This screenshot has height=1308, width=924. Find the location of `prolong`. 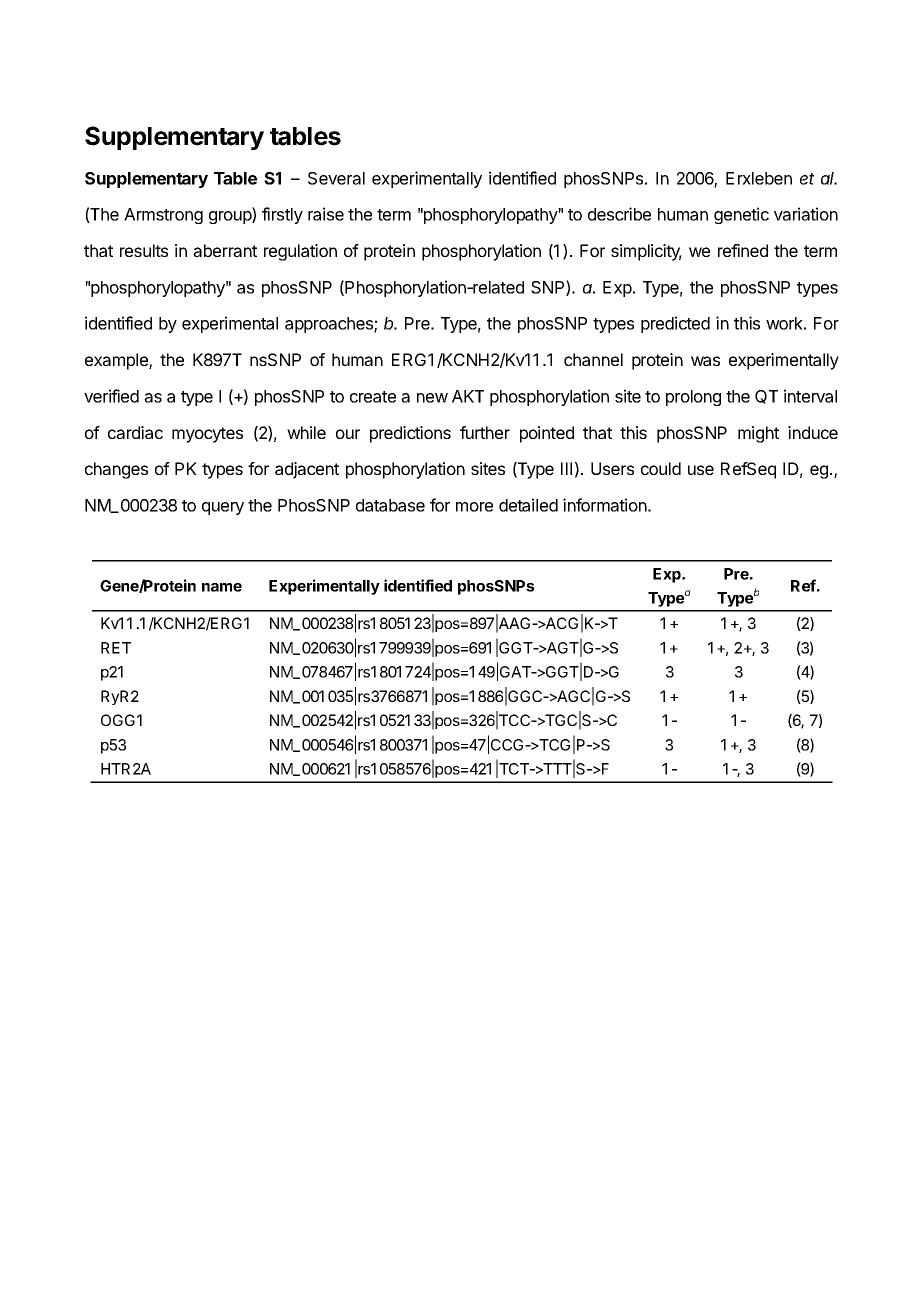

prolong is located at coordinates (693, 398).
